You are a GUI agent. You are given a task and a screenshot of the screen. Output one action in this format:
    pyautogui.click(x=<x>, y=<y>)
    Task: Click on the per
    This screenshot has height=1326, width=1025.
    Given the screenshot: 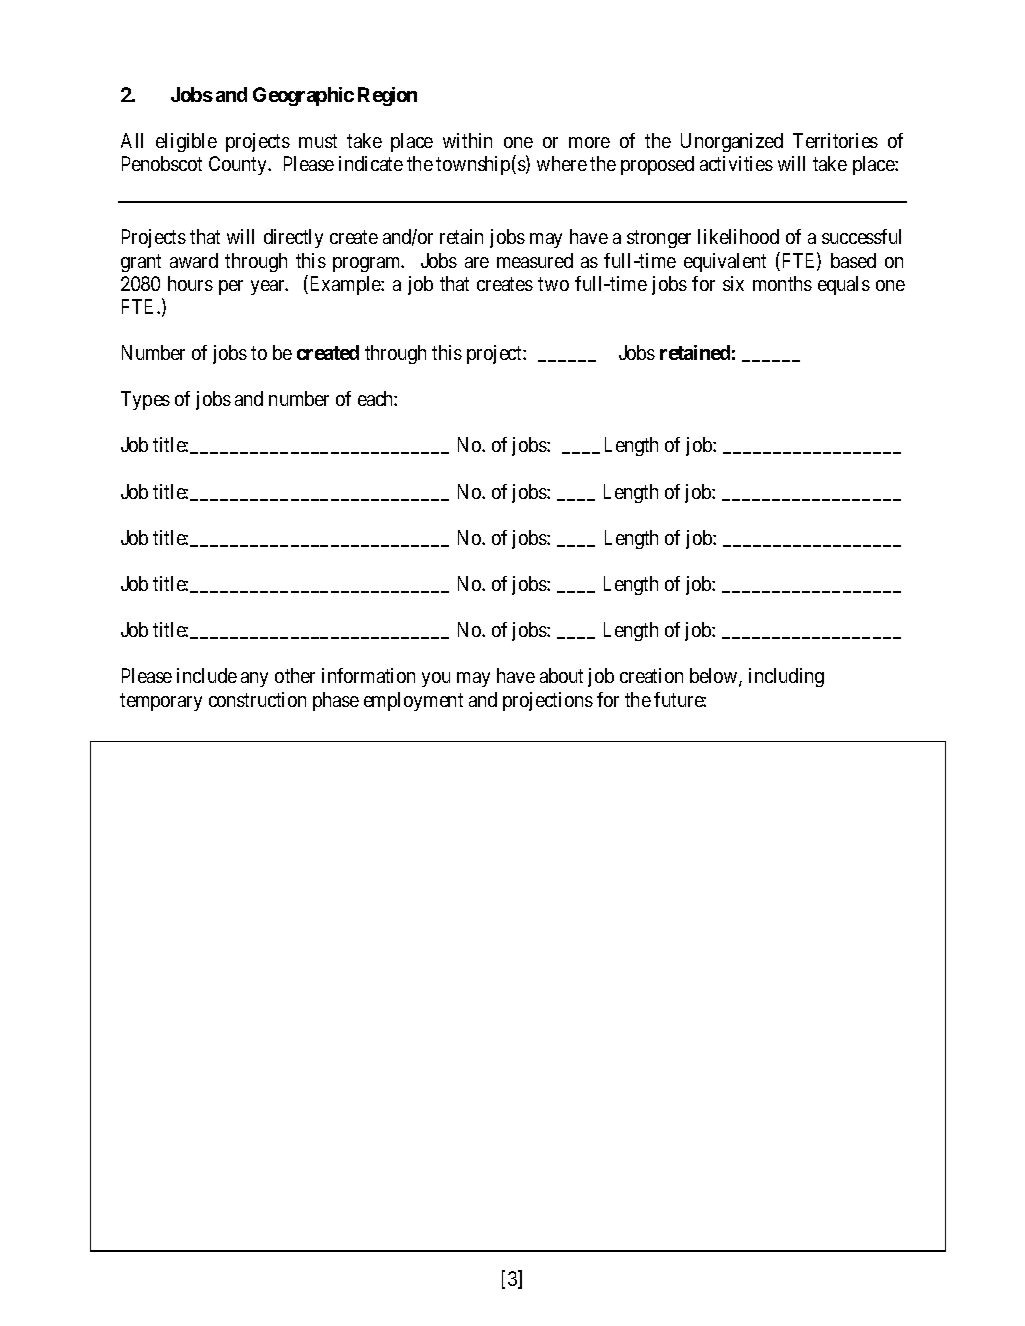 What is the action you would take?
    pyautogui.click(x=231, y=287)
